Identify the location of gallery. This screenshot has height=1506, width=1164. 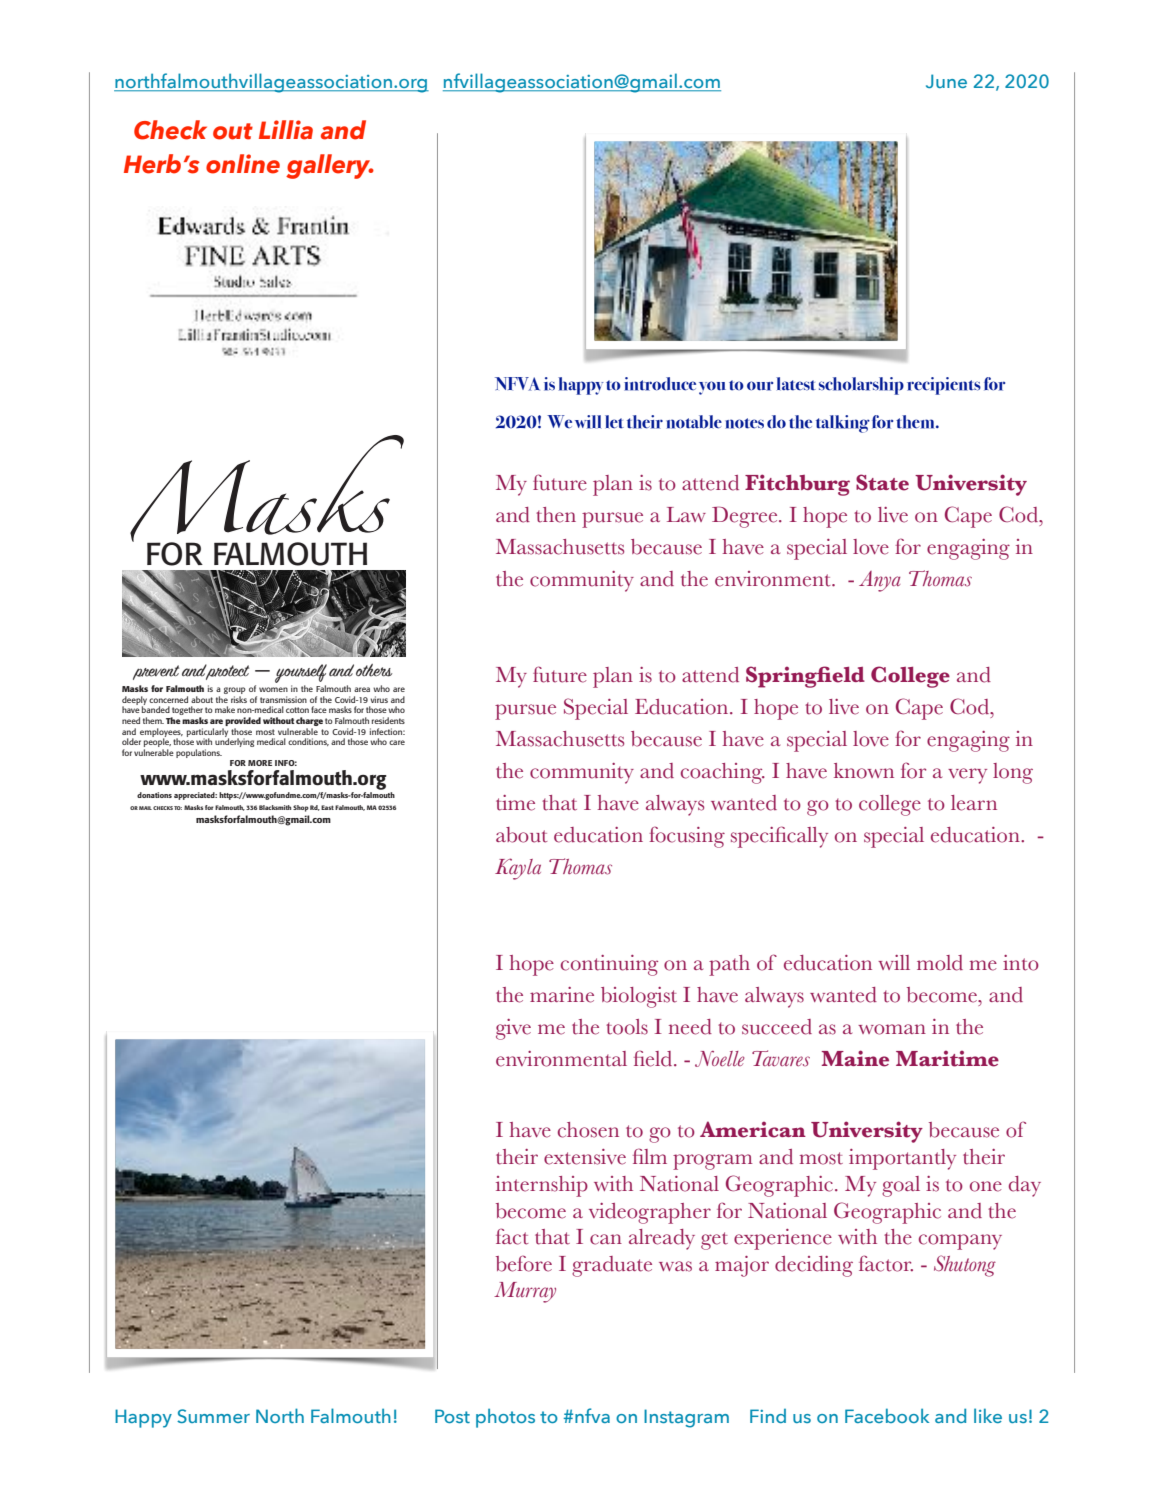
(329, 166).
